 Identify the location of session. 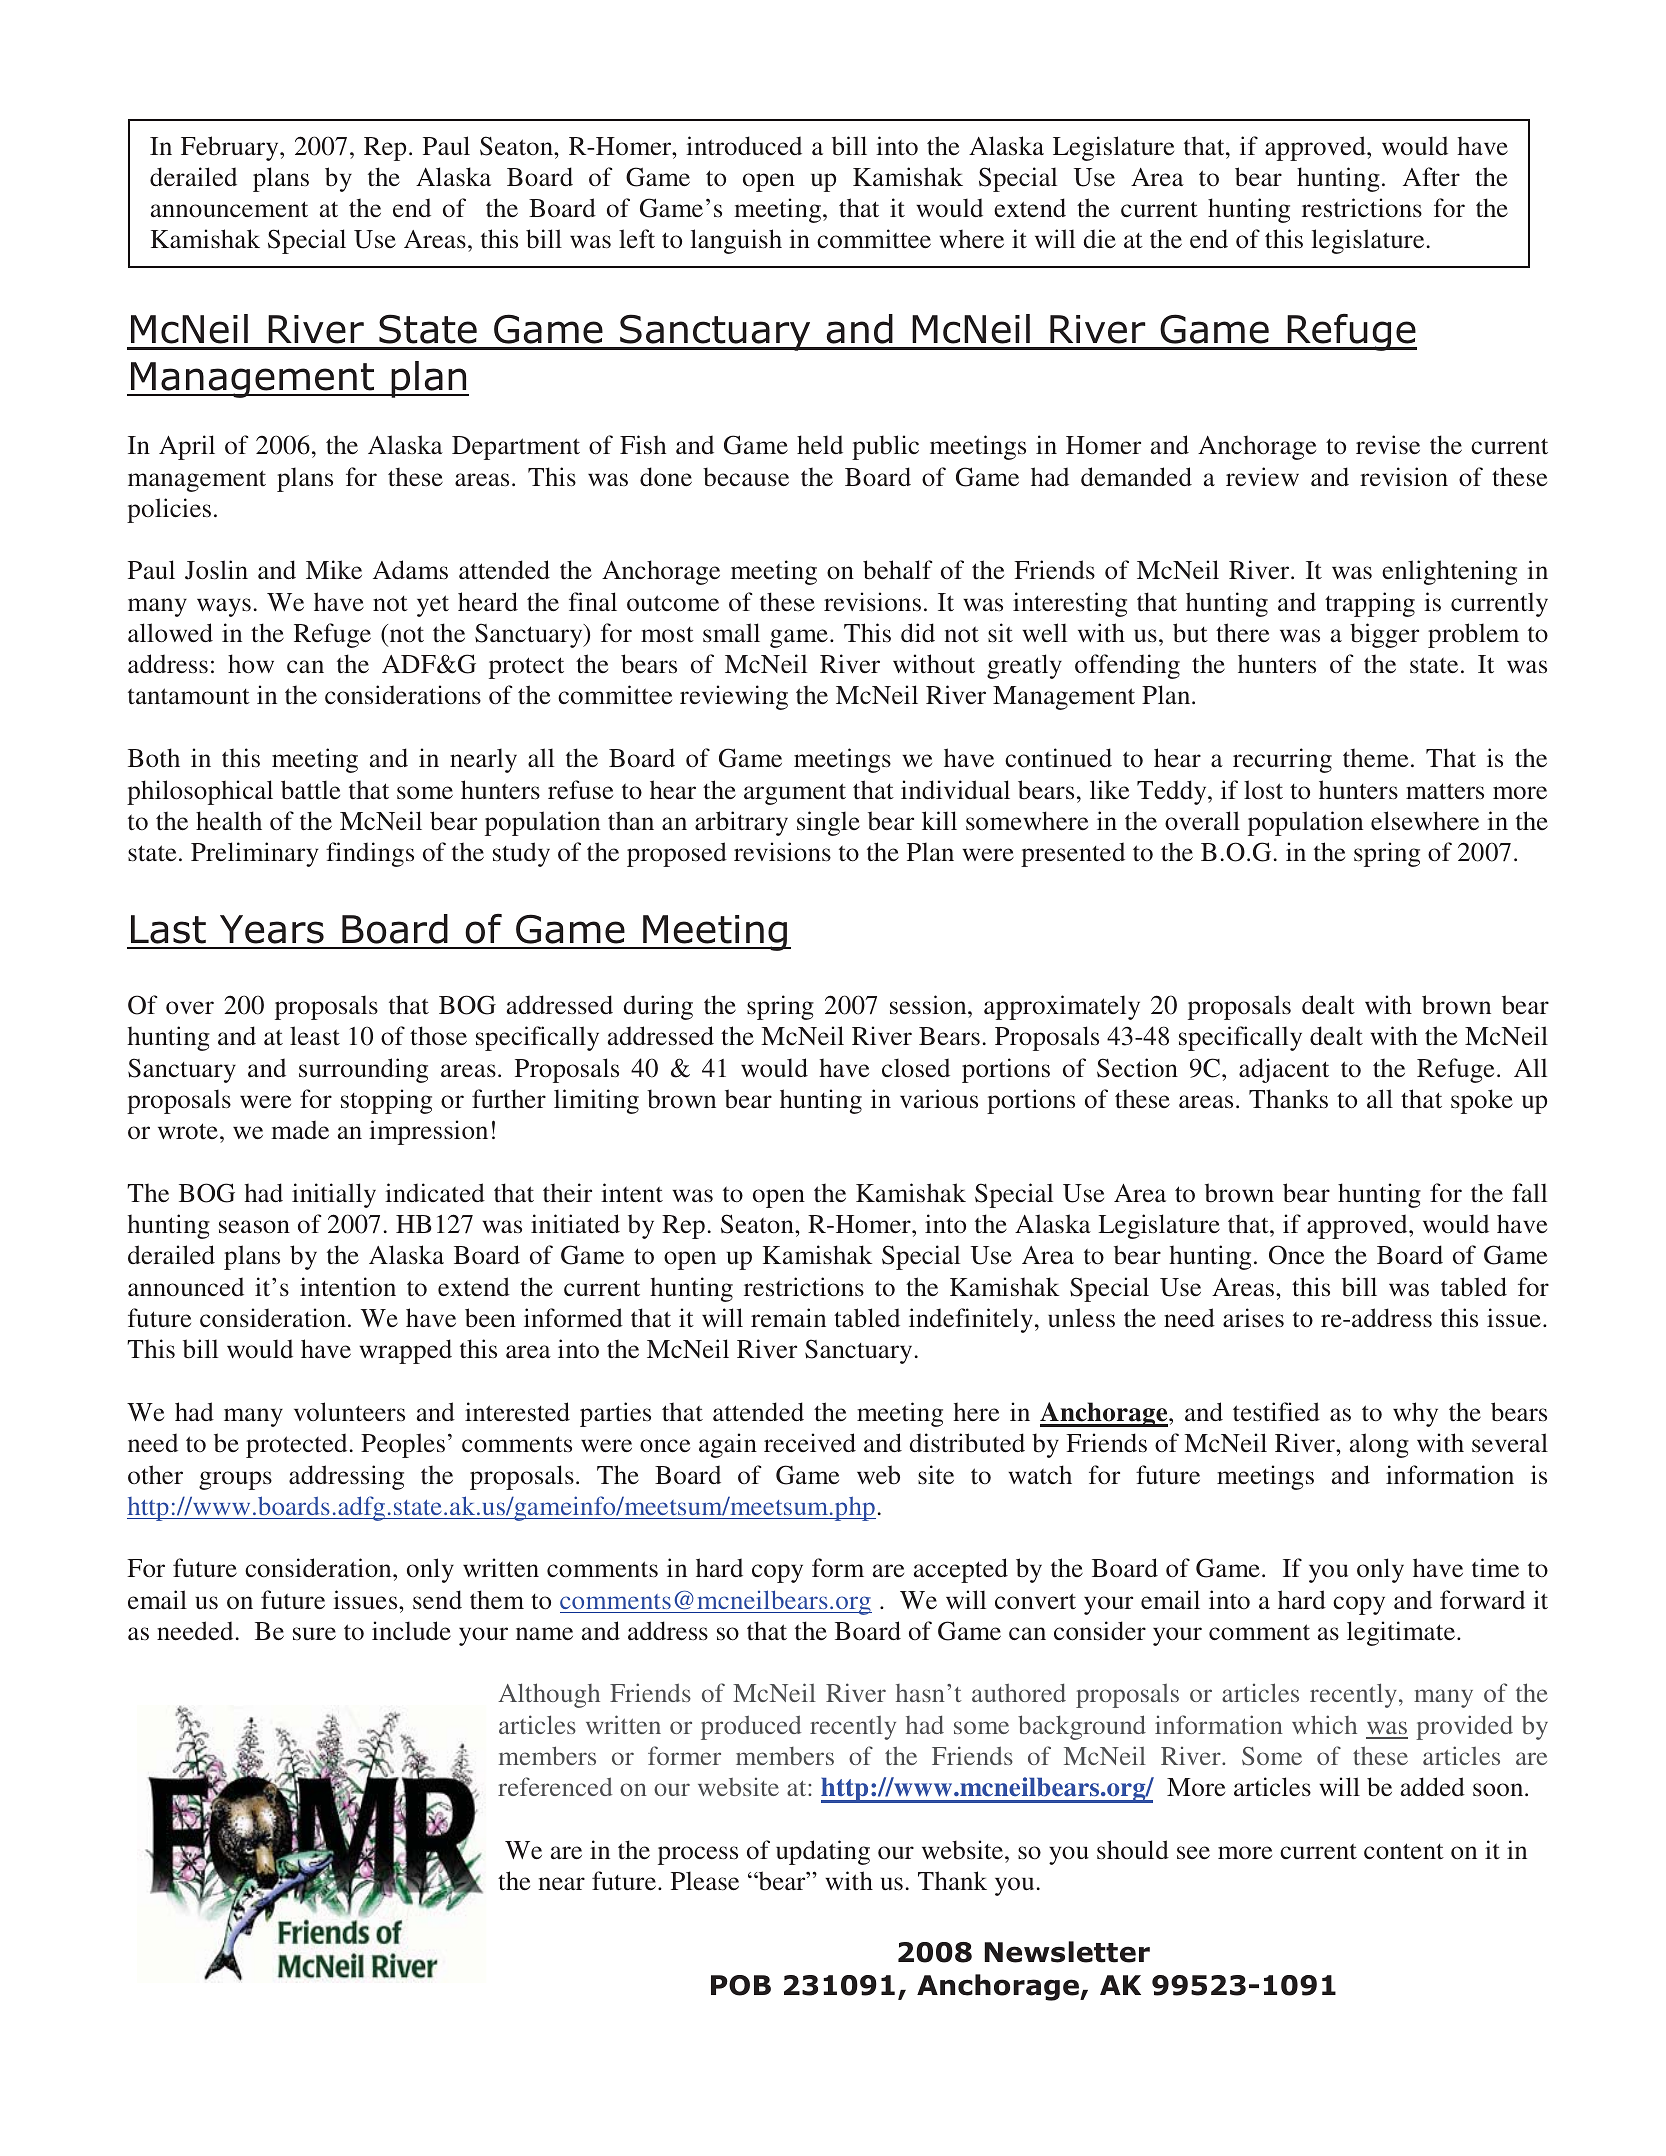
(929, 1005).
